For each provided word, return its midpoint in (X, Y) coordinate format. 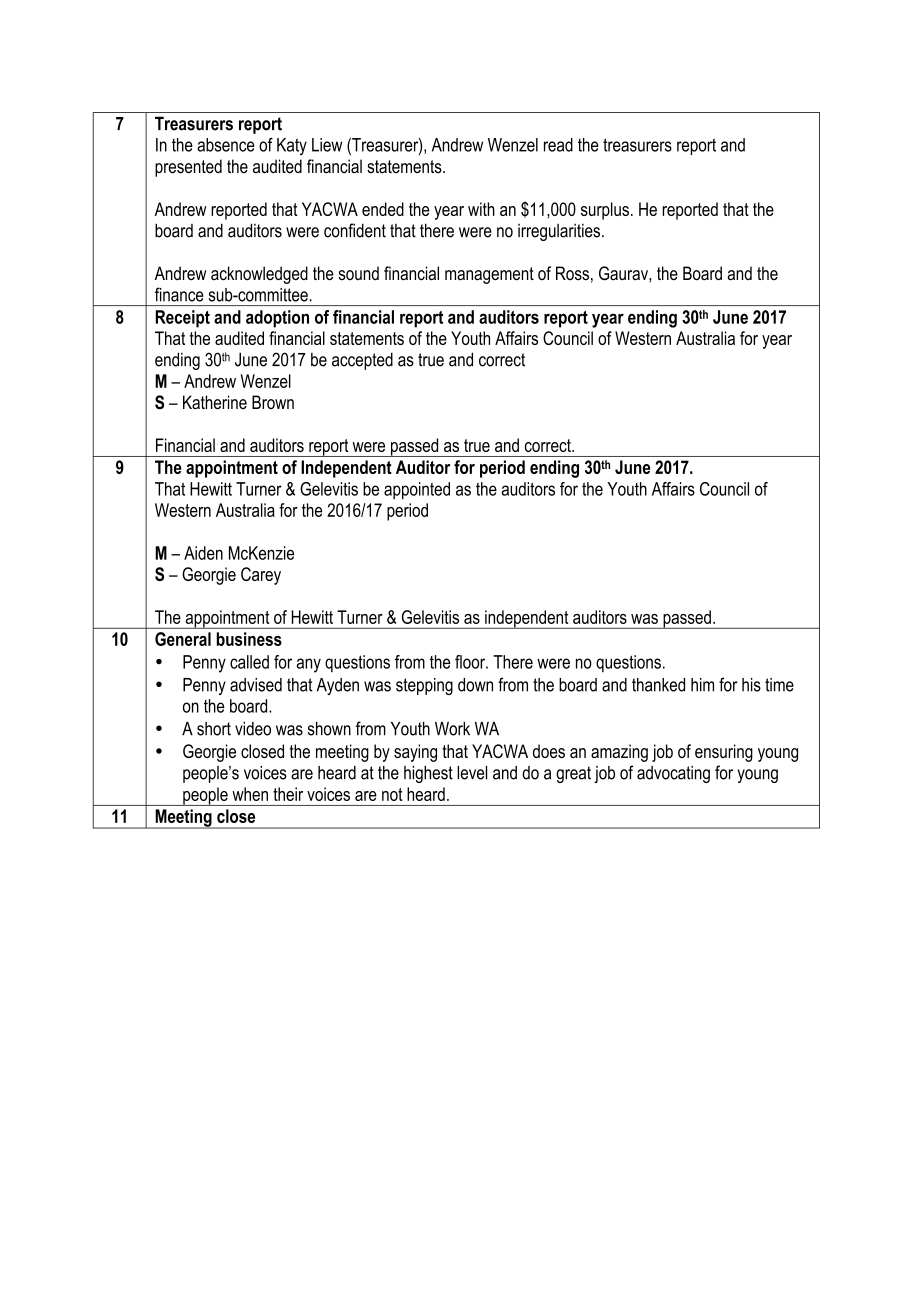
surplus (605, 211)
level (472, 773)
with (481, 209)
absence (226, 145)
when (250, 794)
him (702, 685)
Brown (273, 402)
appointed (417, 491)
